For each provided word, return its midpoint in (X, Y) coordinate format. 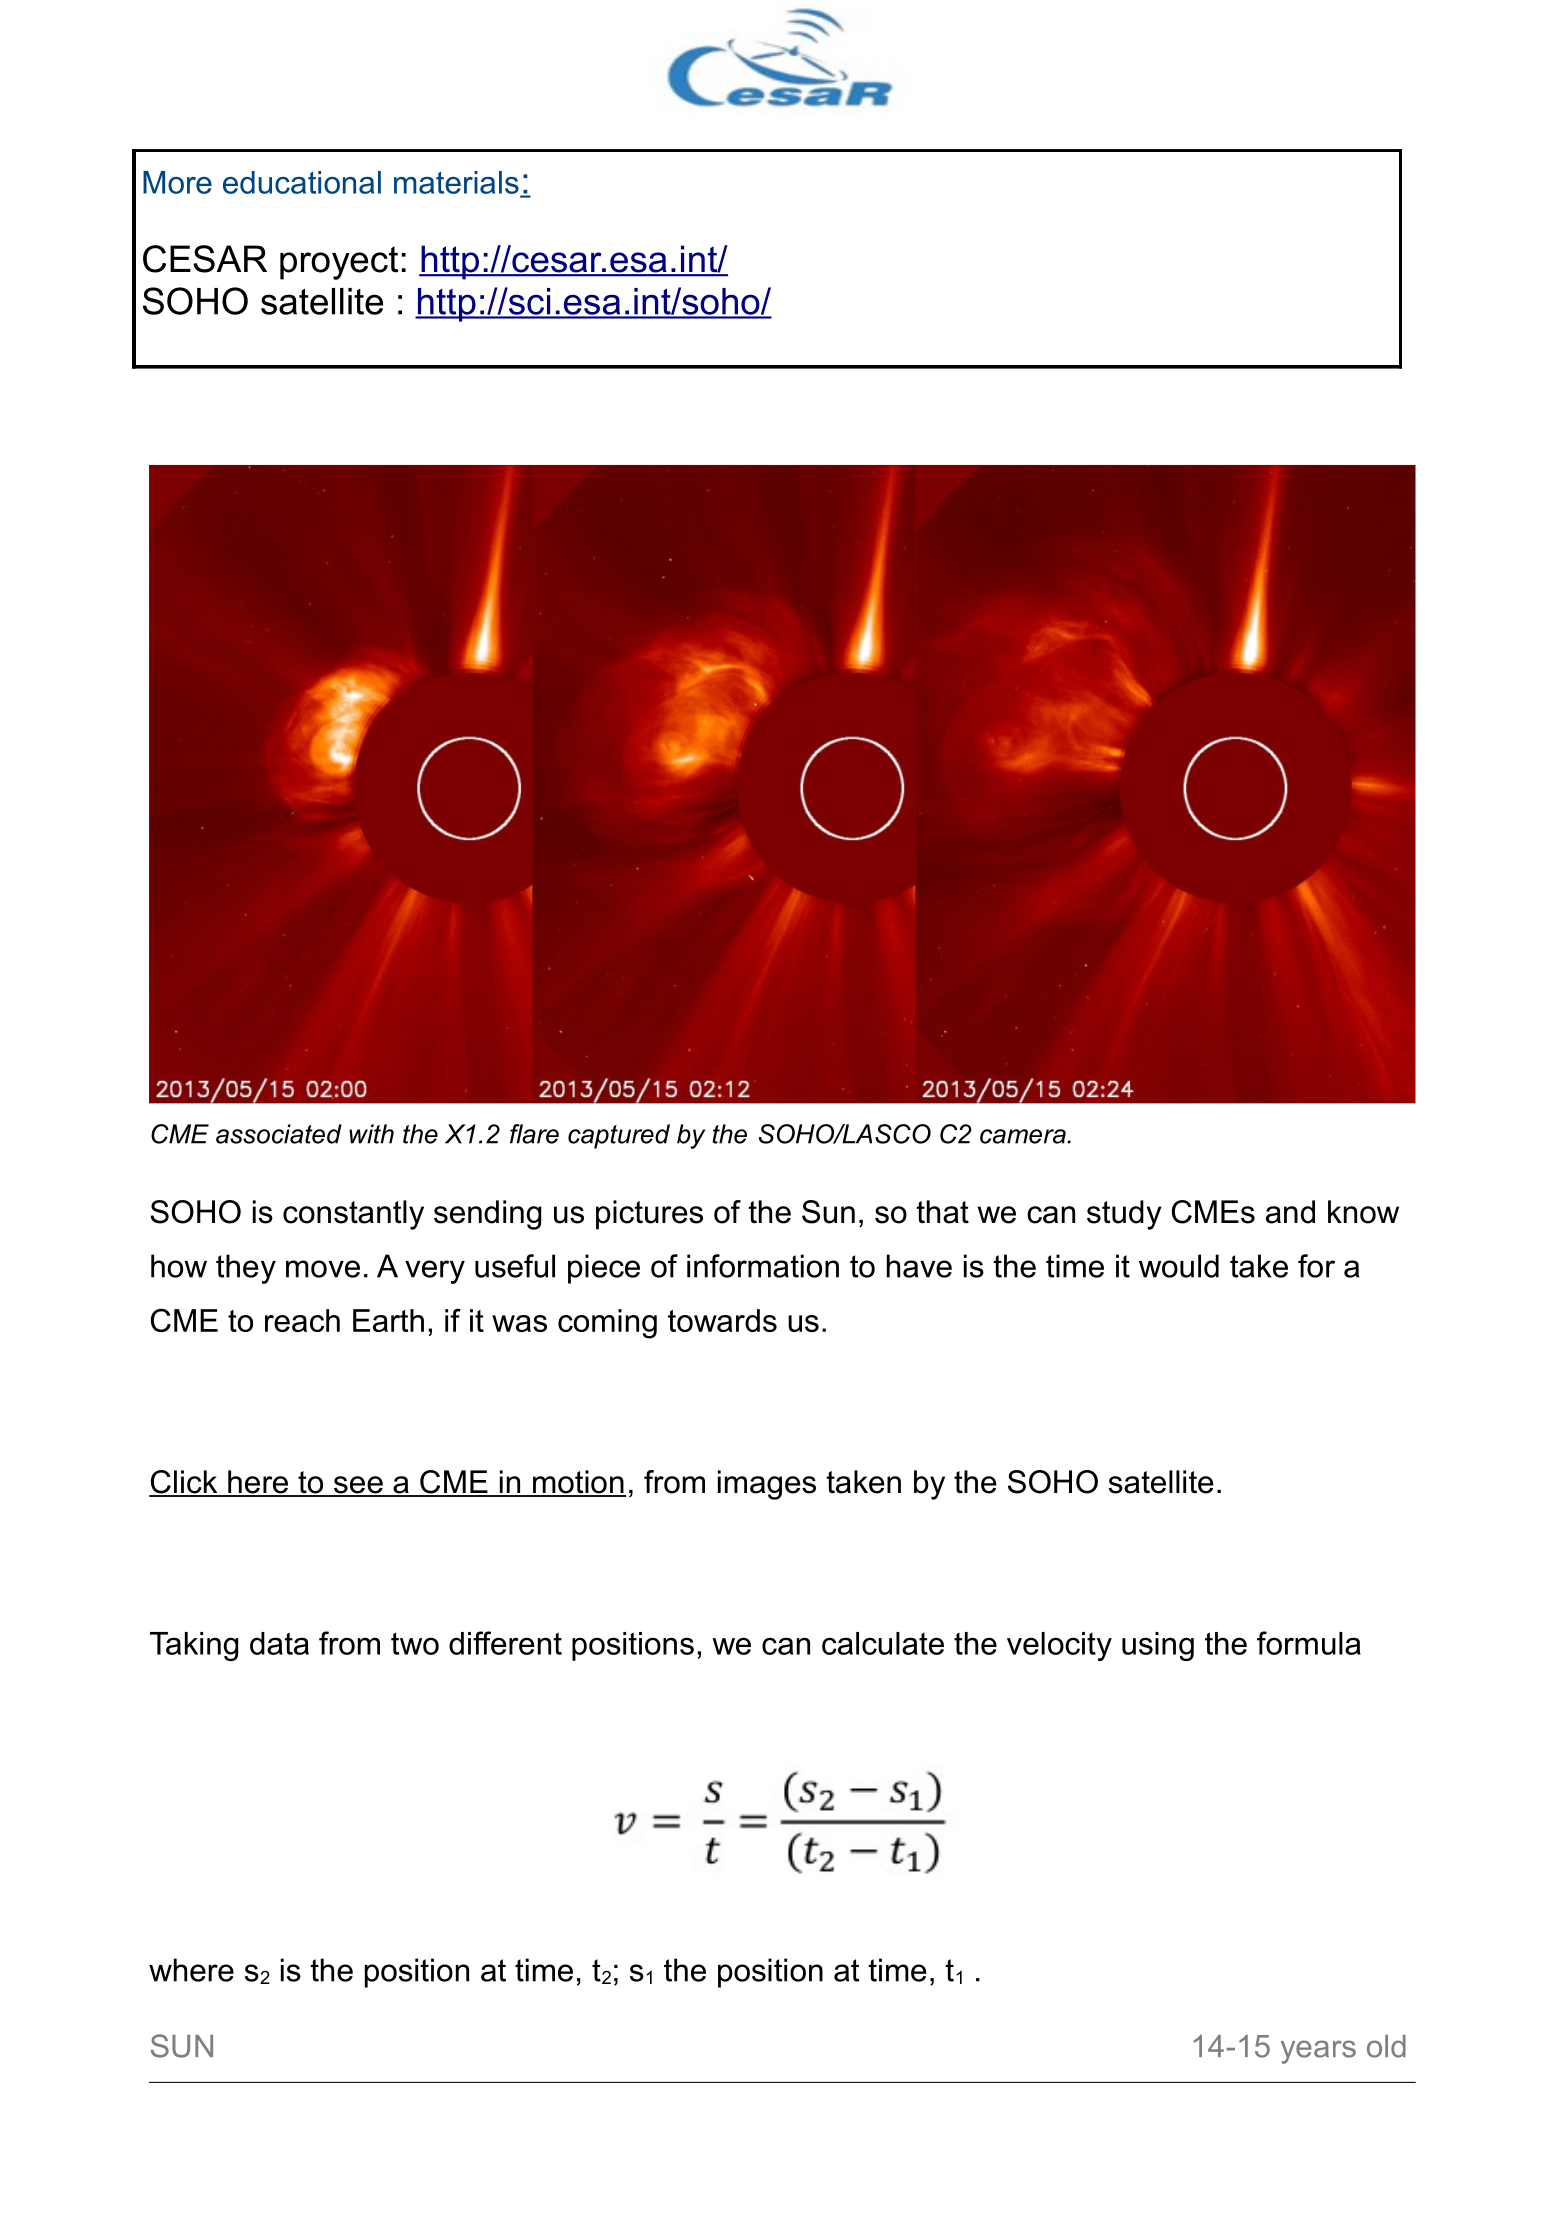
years (1318, 2052)
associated (279, 1134)
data (279, 1643)
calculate (883, 1643)
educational (302, 182)
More (177, 182)
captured (619, 1136)
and (1290, 1212)
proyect (339, 263)
